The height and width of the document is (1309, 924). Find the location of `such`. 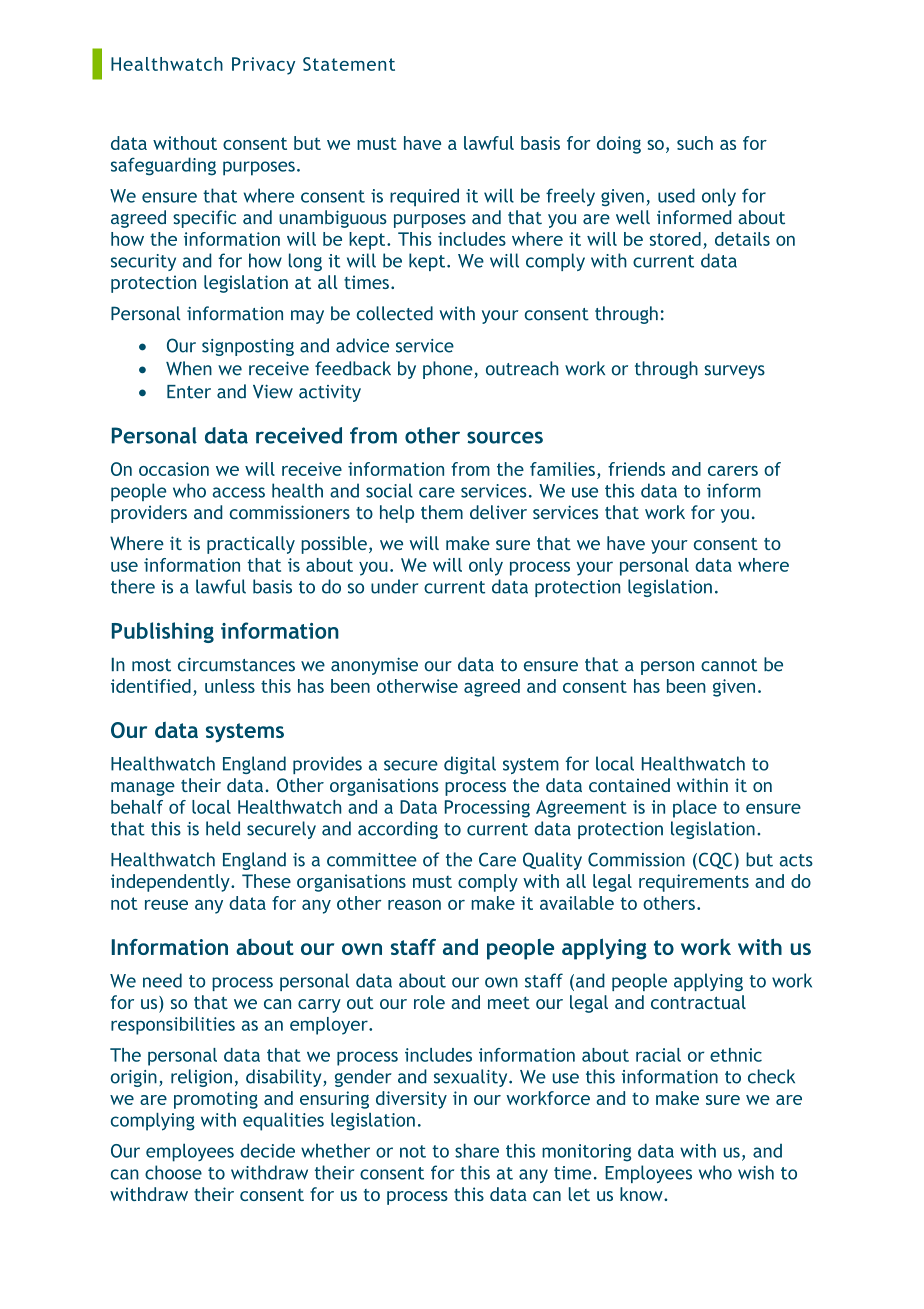

such is located at coordinates (695, 143).
